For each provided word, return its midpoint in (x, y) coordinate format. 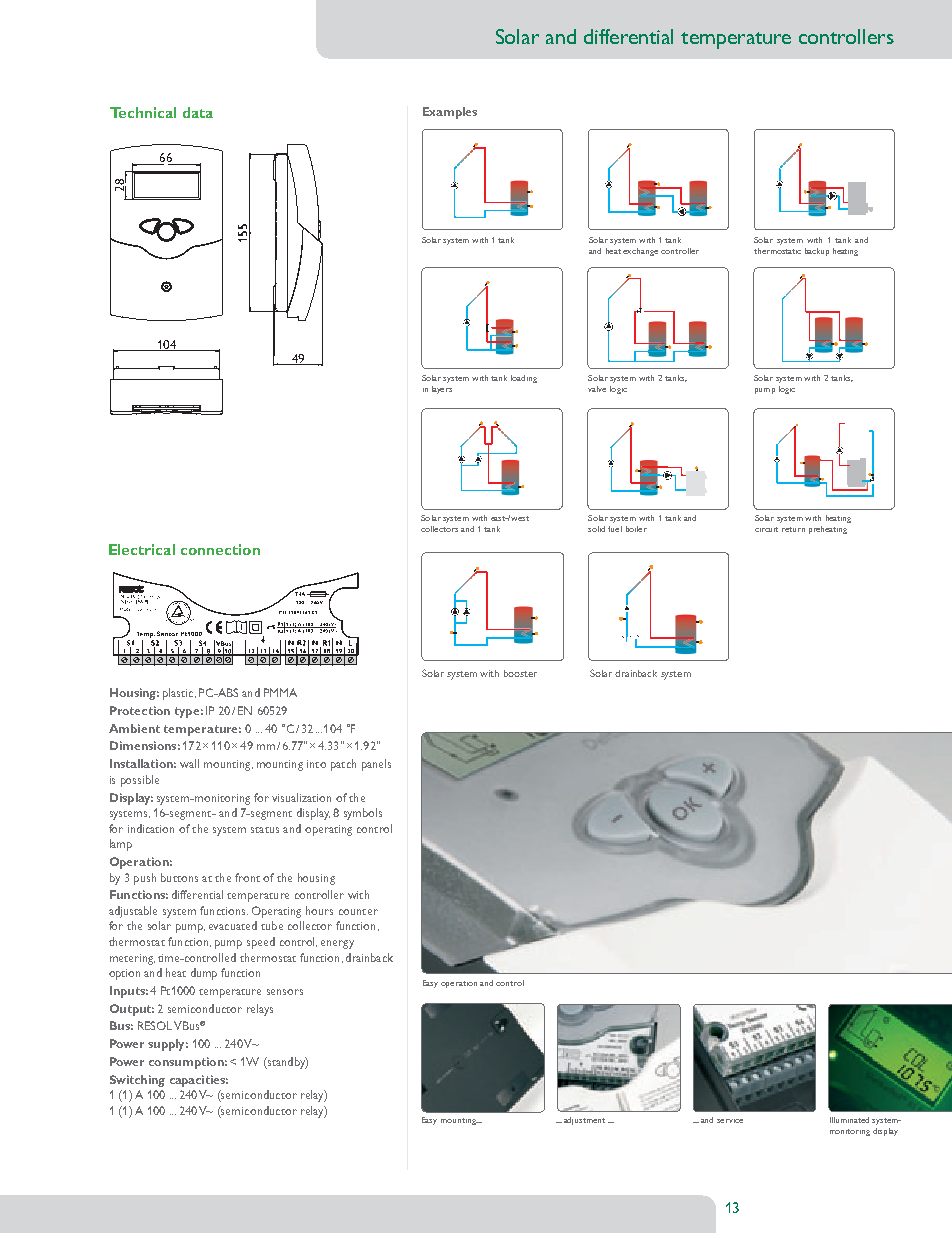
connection (220, 549)
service (730, 1121)
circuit (766, 529)
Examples (450, 113)
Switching (137, 1081)
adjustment (584, 1121)
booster (520, 673)
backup (817, 252)
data (198, 112)
